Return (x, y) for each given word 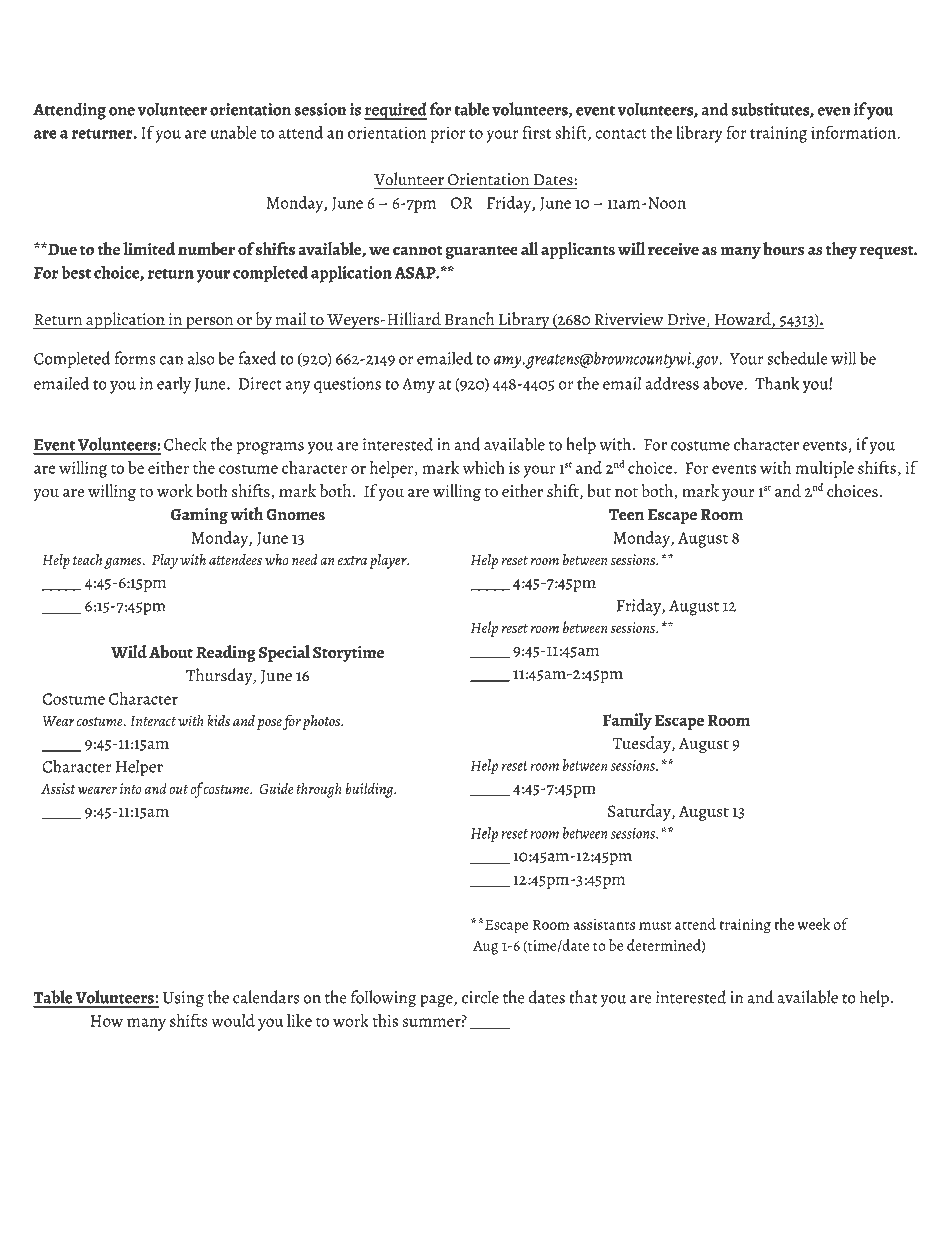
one (122, 111)
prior (448, 134)
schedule (797, 358)
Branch (469, 318)
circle (480, 997)
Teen (626, 515)
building (371, 790)
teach (87, 559)
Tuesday (642, 744)
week (813, 924)
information (853, 132)
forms (135, 358)
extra (352, 560)
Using (183, 999)
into (131, 788)
